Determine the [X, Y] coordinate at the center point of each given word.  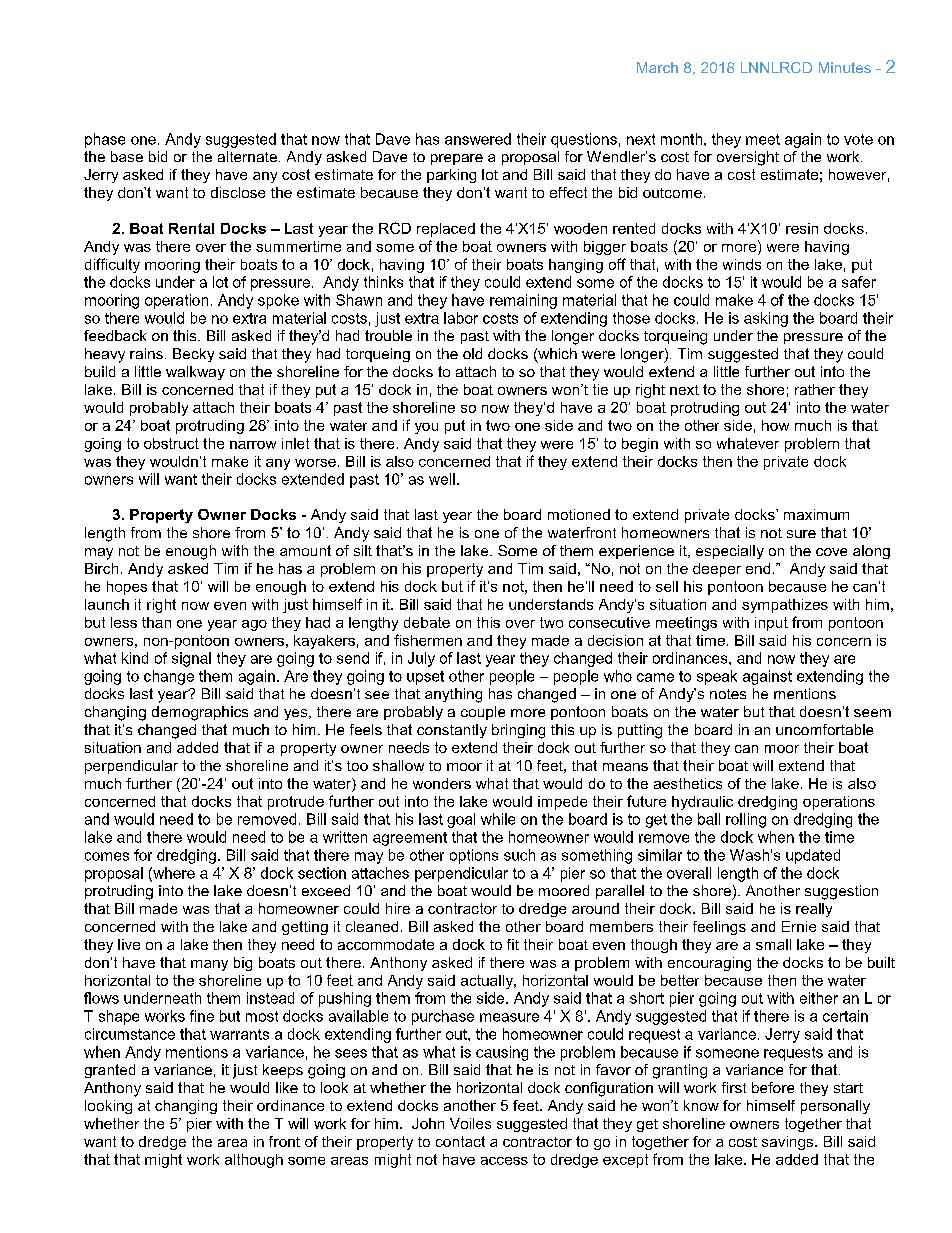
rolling [746, 820]
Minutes [845, 67]
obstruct [171, 443]
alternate [247, 156]
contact [460, 1141]
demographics [200, 713]
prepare [457, 159]
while [498, 819]
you [426, 428]
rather [815, 389]
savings [789, 1143]
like [287, 1087]
